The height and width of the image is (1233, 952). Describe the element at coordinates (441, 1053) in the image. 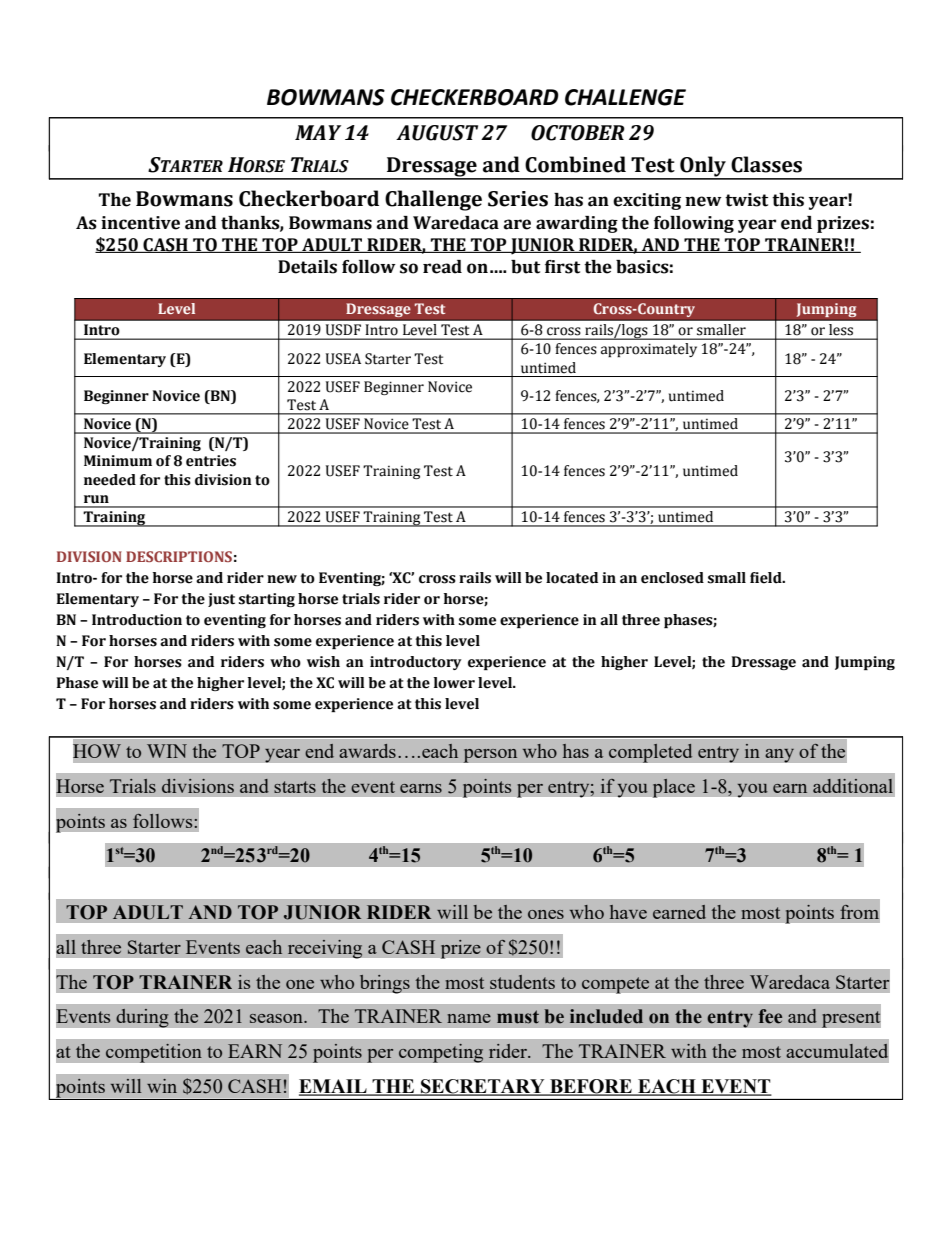

I see `competing` at that location.
